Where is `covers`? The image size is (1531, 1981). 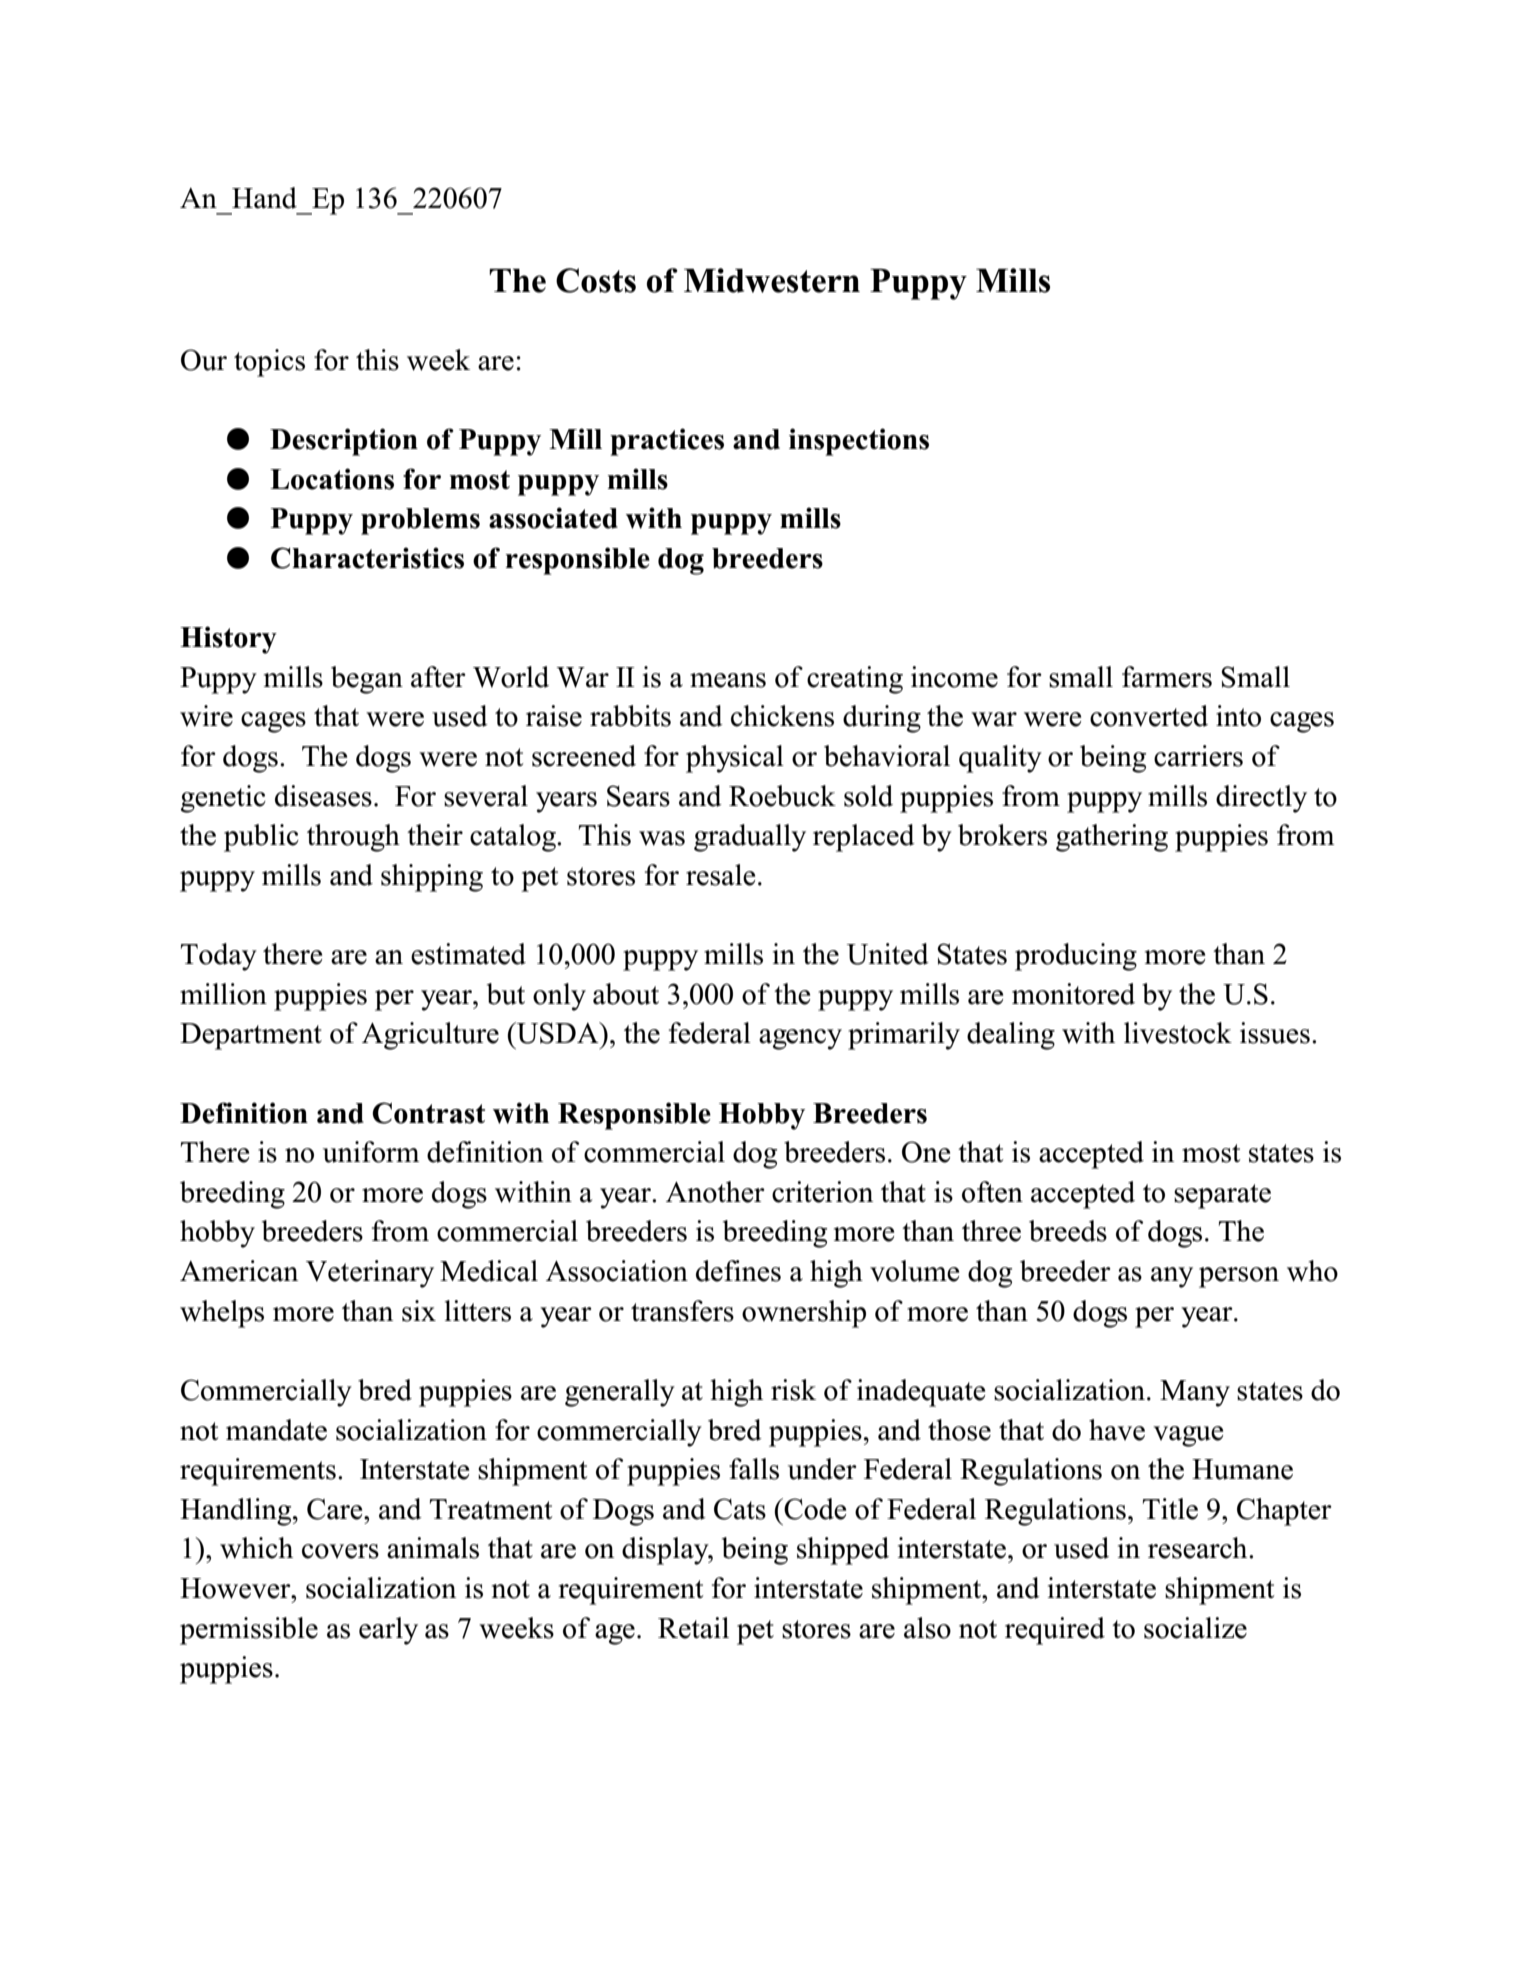
covers is located at coordinates (340, 1551).
